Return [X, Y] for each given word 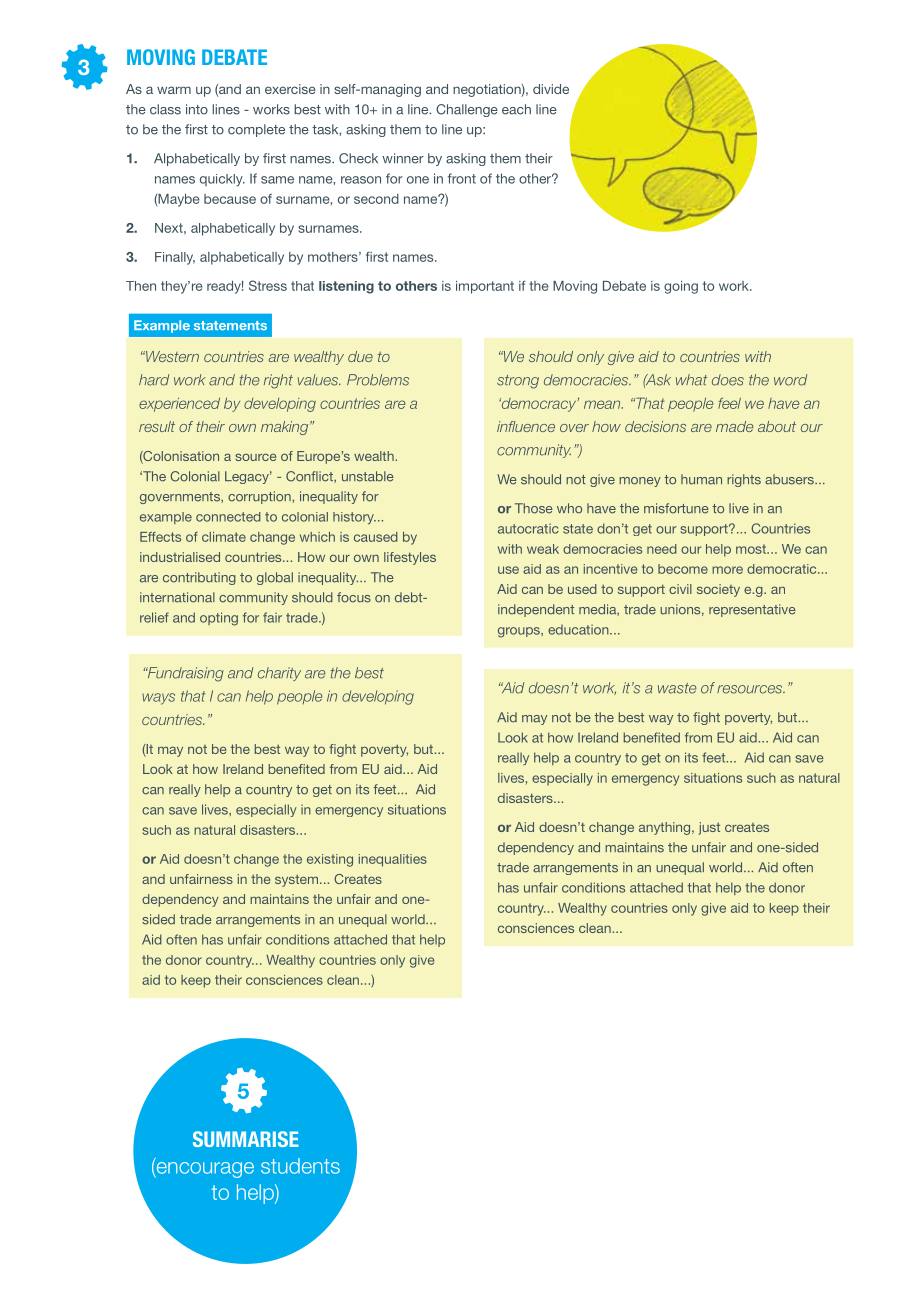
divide [551, 89]
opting [219, 619]
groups [520, 632]
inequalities [393, 860]
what [691, 380]
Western [171, 356]
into [197, 109]
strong [518, 382]
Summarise [246, 1139]
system [298, 881]
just [709, 828]
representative [752, 610]
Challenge [467, 110]
